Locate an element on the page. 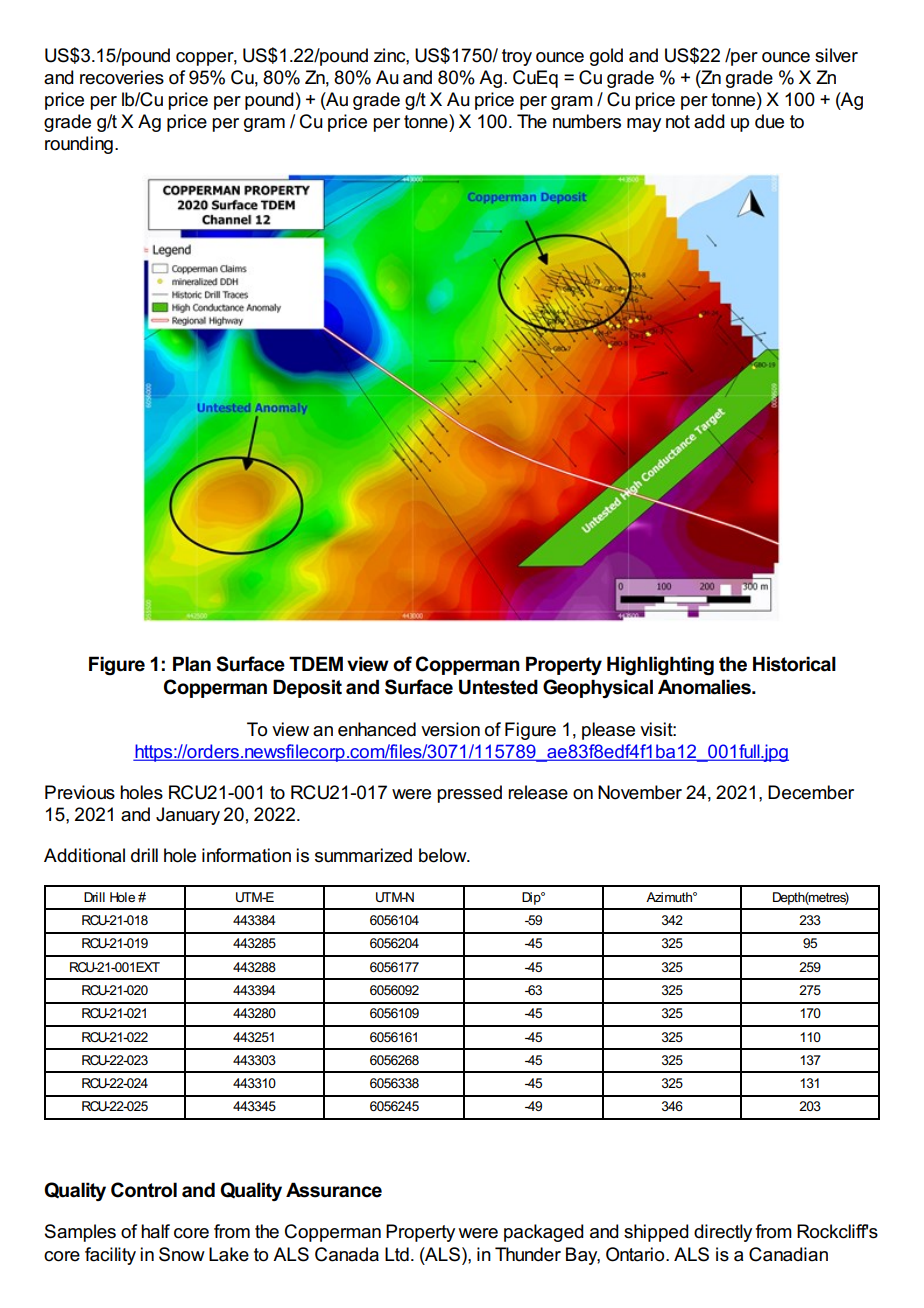  Untested is located at coordinates (498, 687).
